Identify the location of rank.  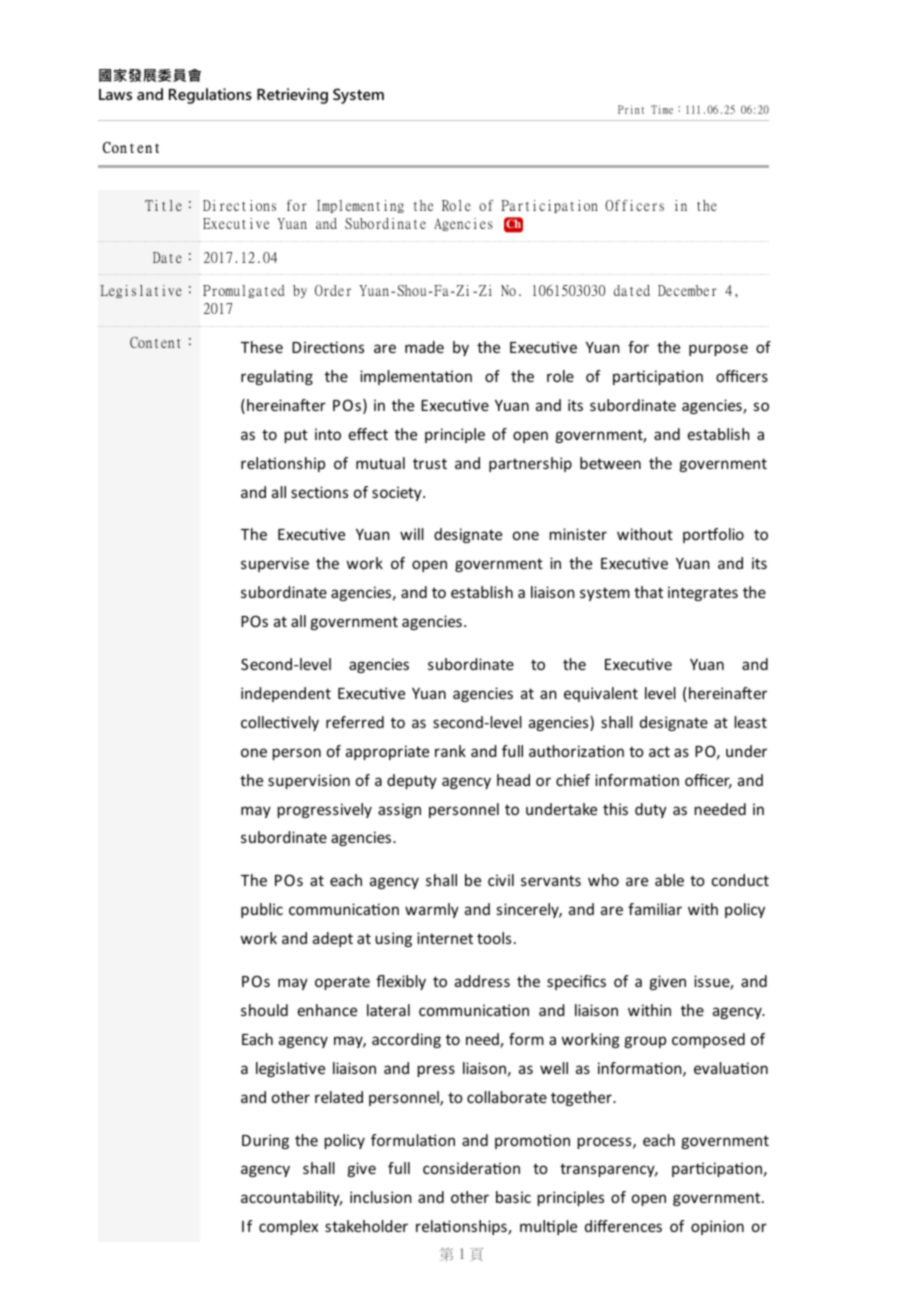
(450, 751).
